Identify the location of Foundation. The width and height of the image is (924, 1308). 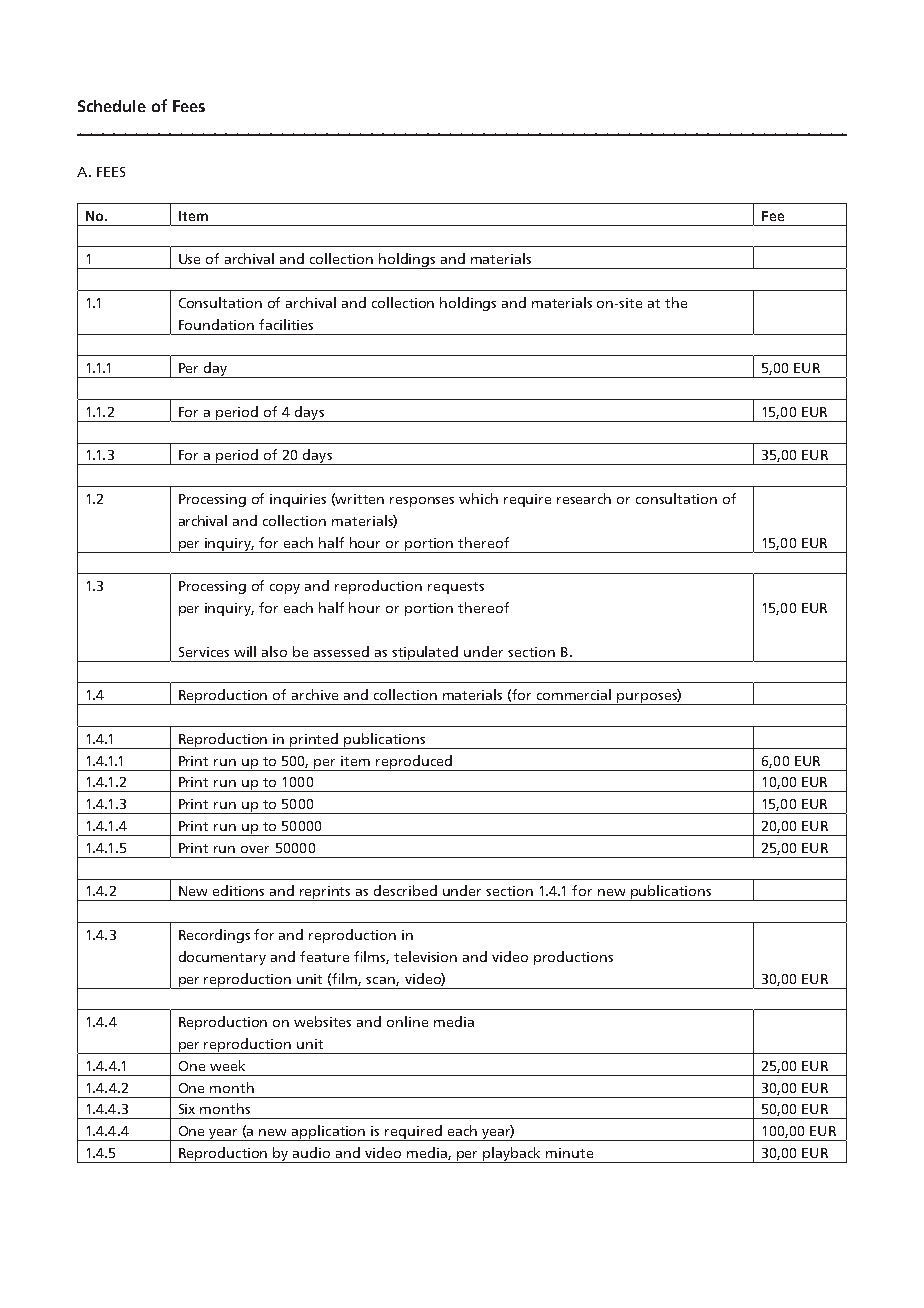
(216, 324).
